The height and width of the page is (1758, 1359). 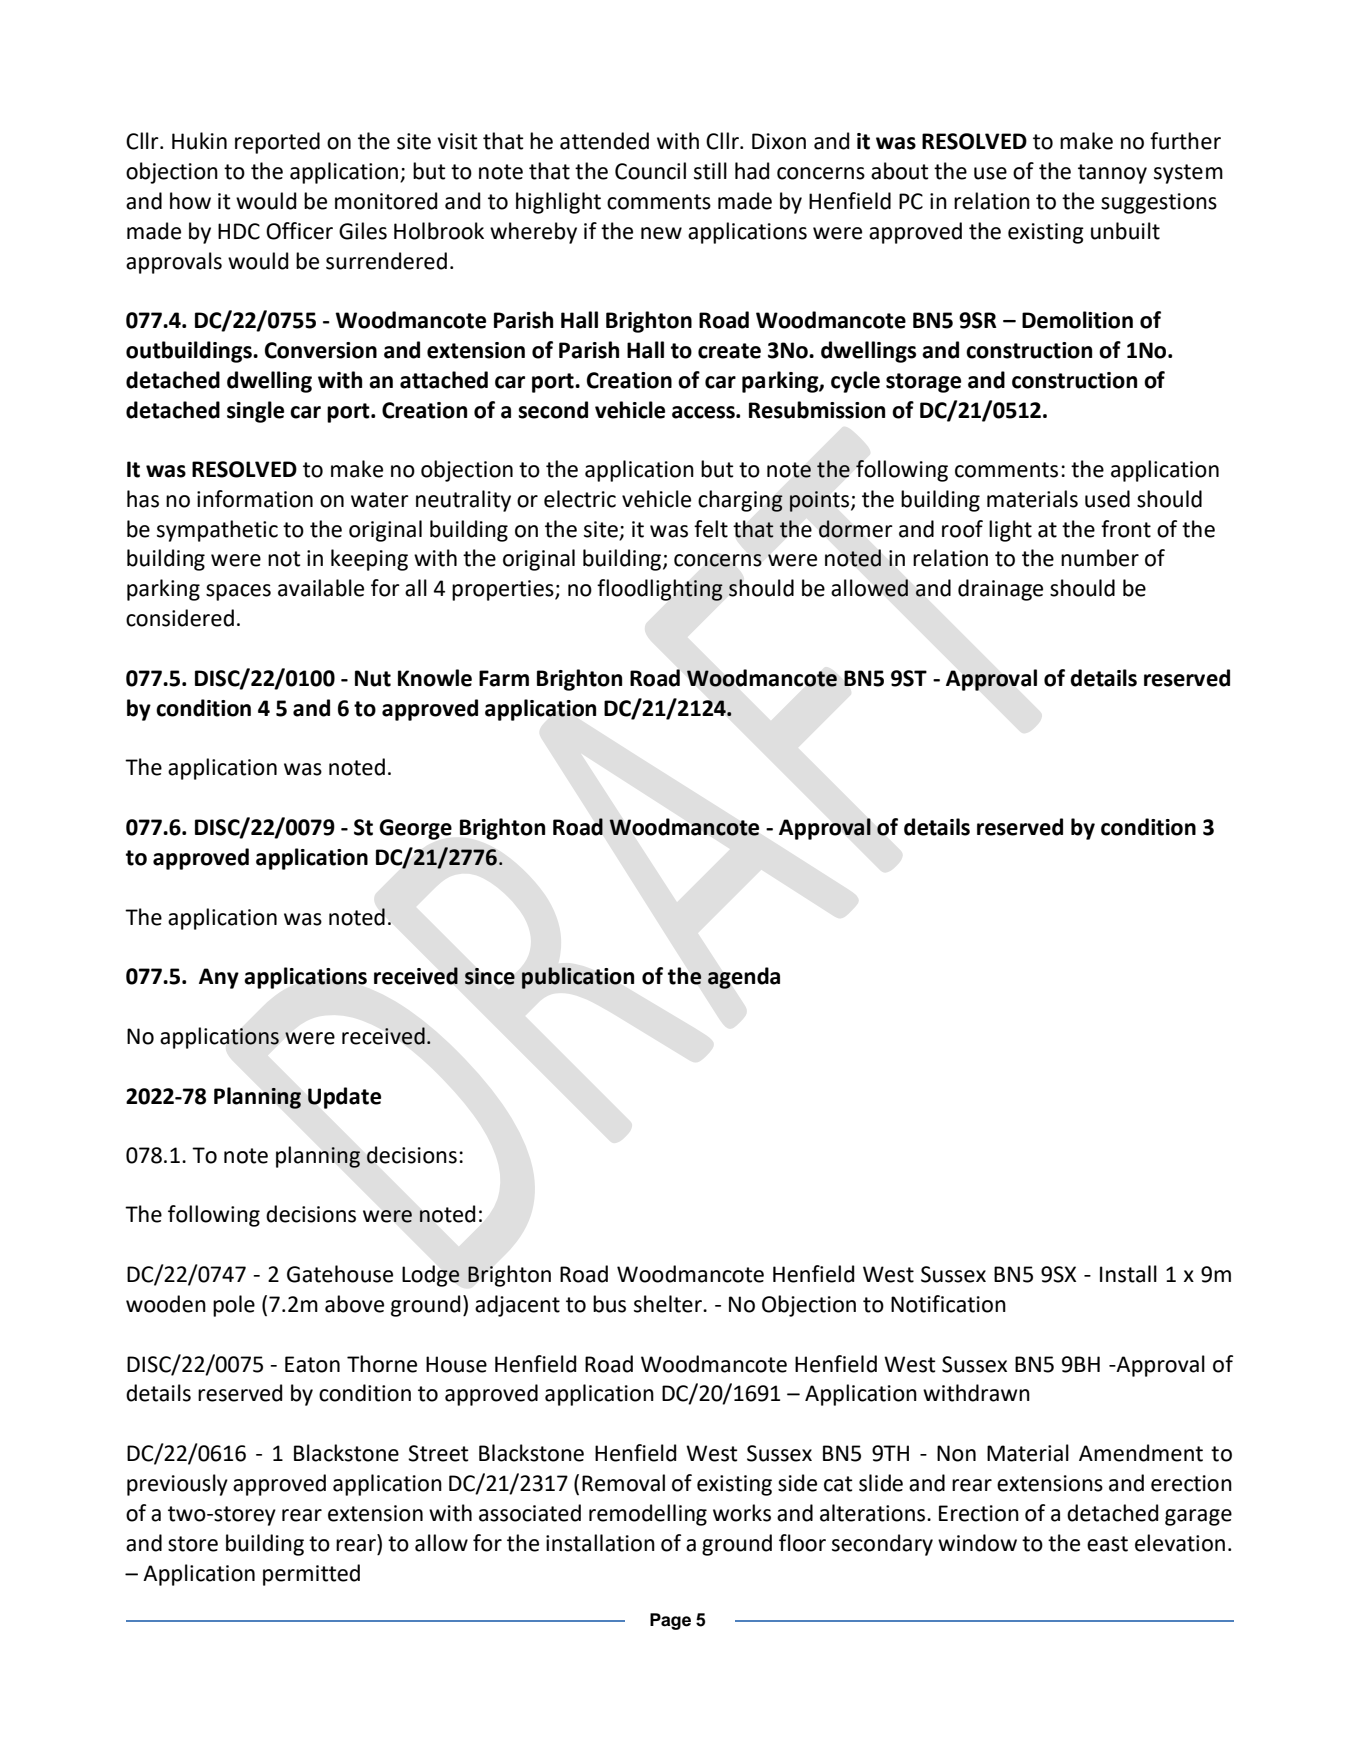 I want to click on Page, so click(x=670, y=1621).
